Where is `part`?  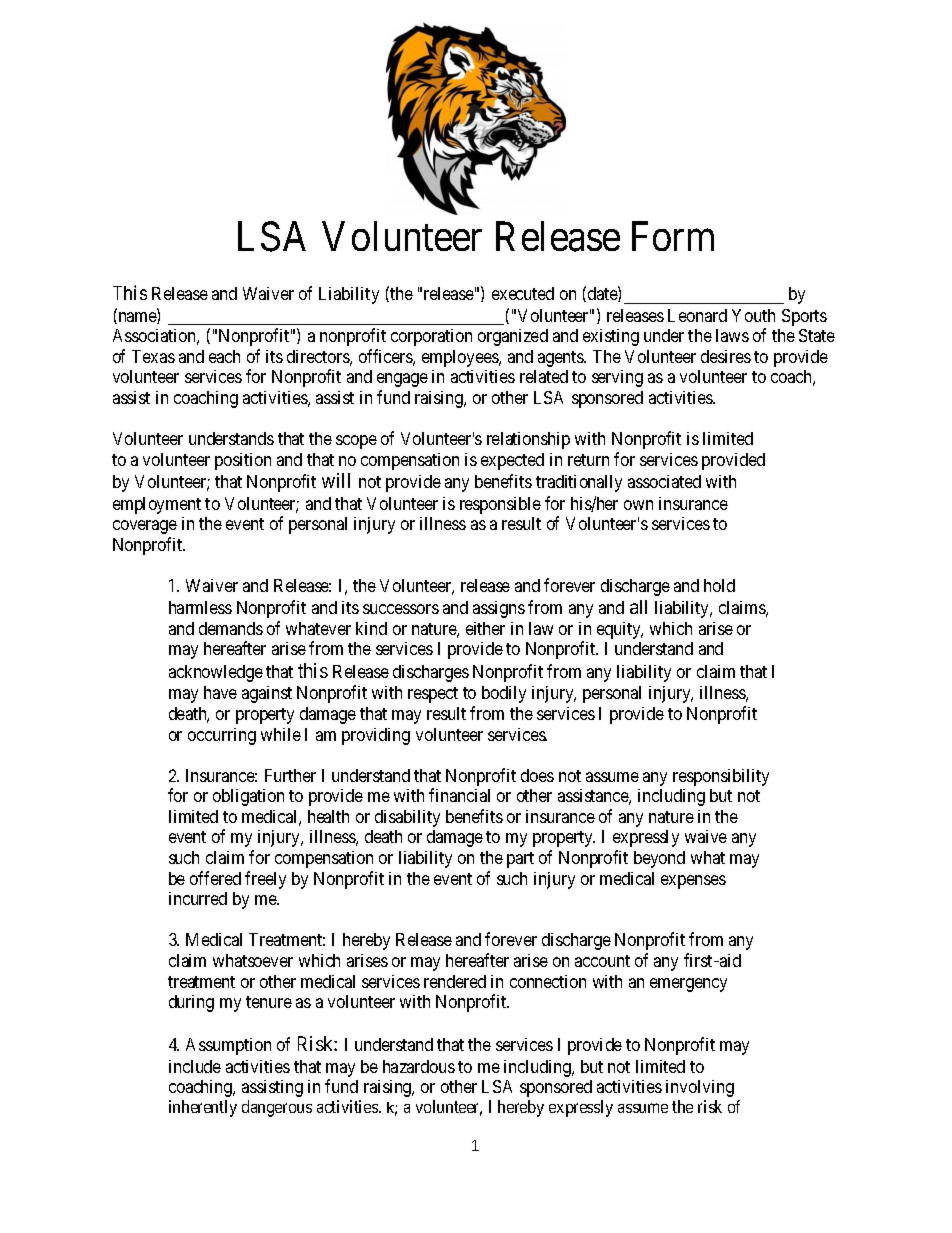
part is located at coordinates (520, 860).
